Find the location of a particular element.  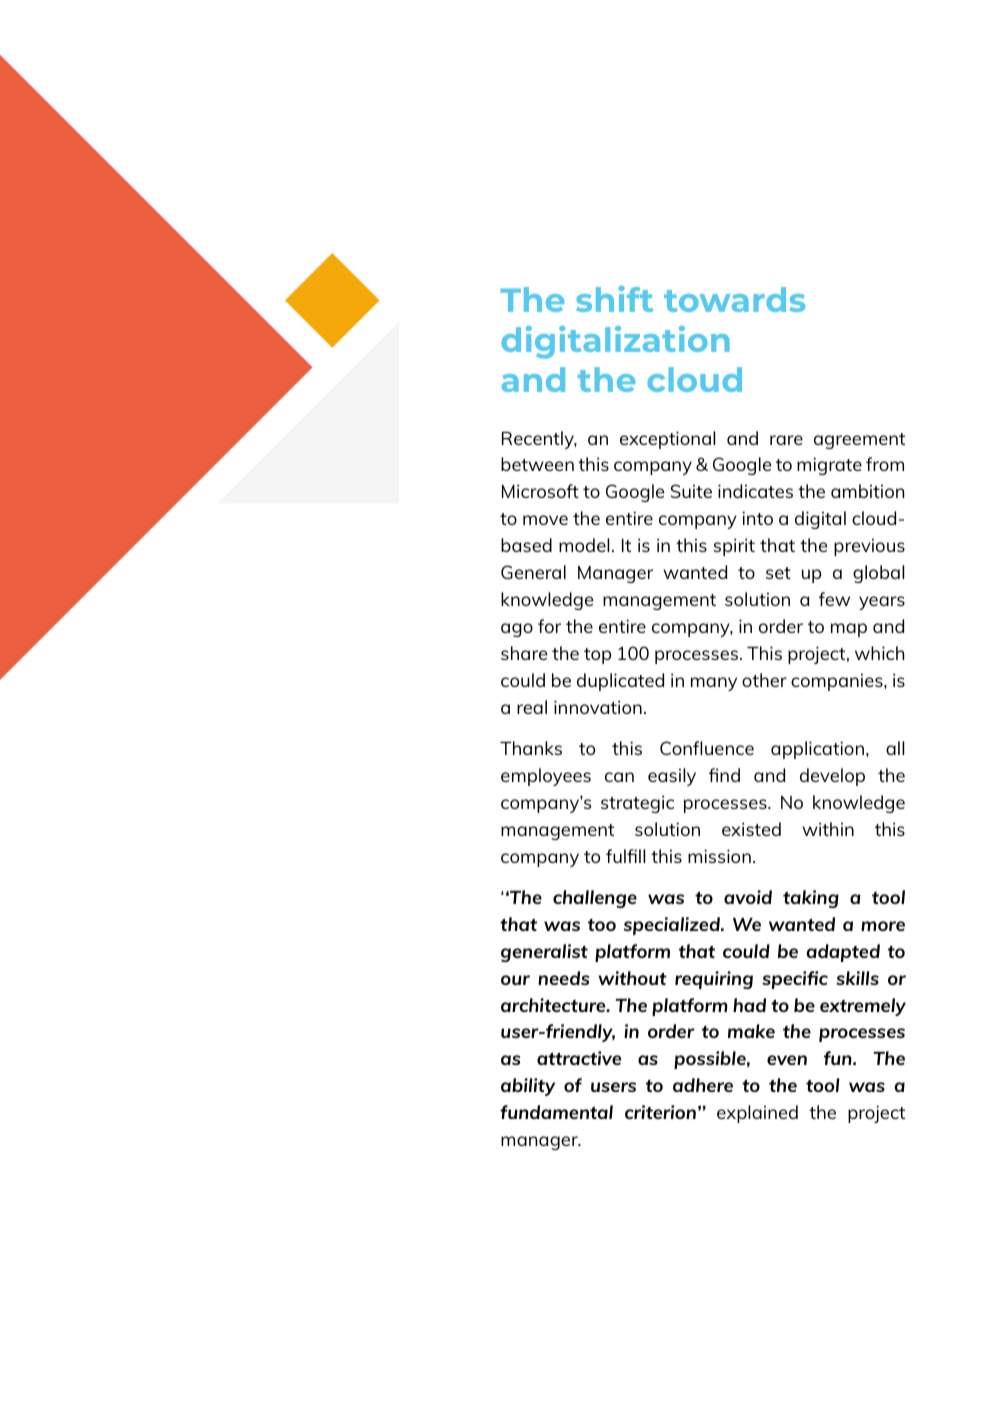

shift is located at coordinates (614, 299).
